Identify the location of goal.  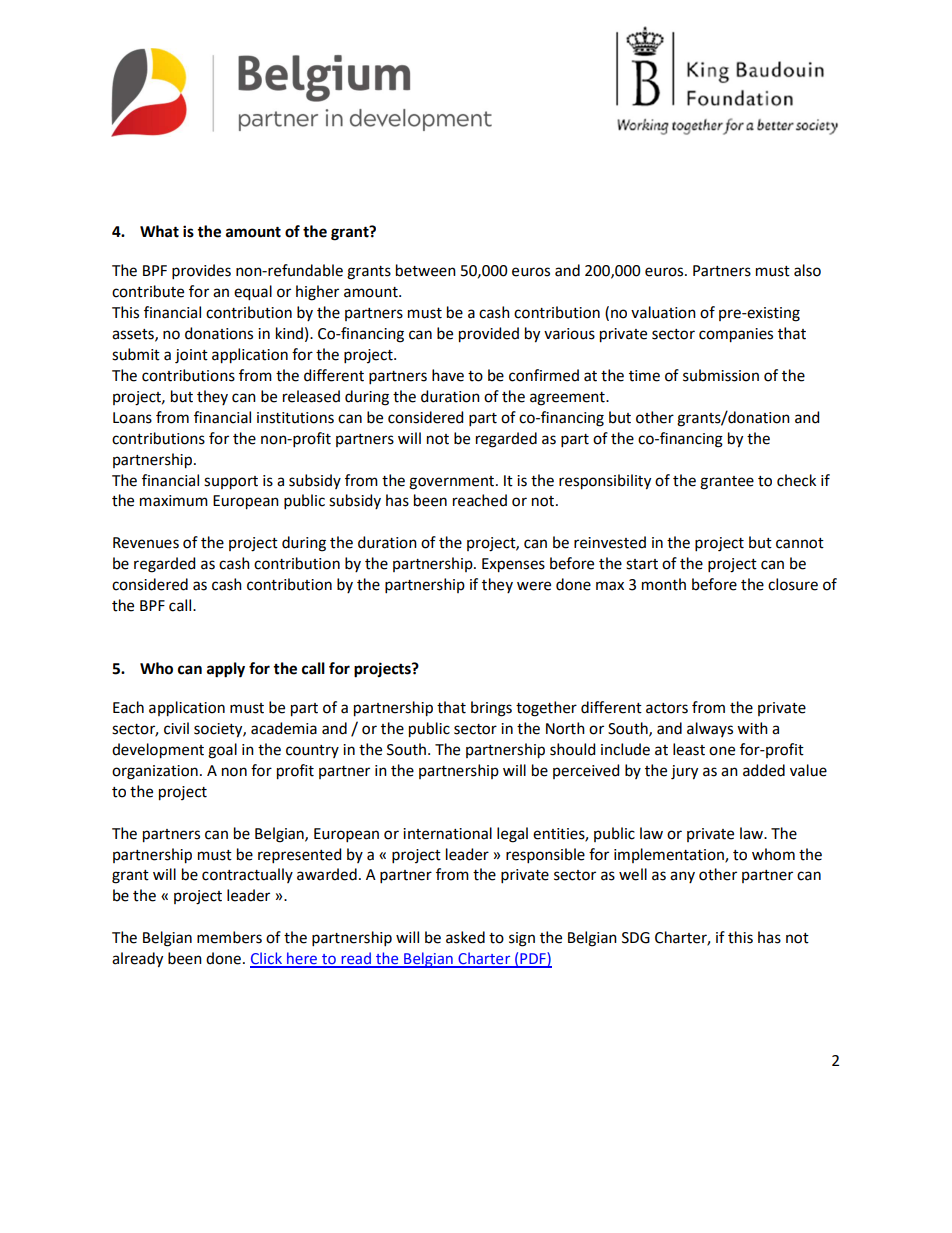
(222, 751).
